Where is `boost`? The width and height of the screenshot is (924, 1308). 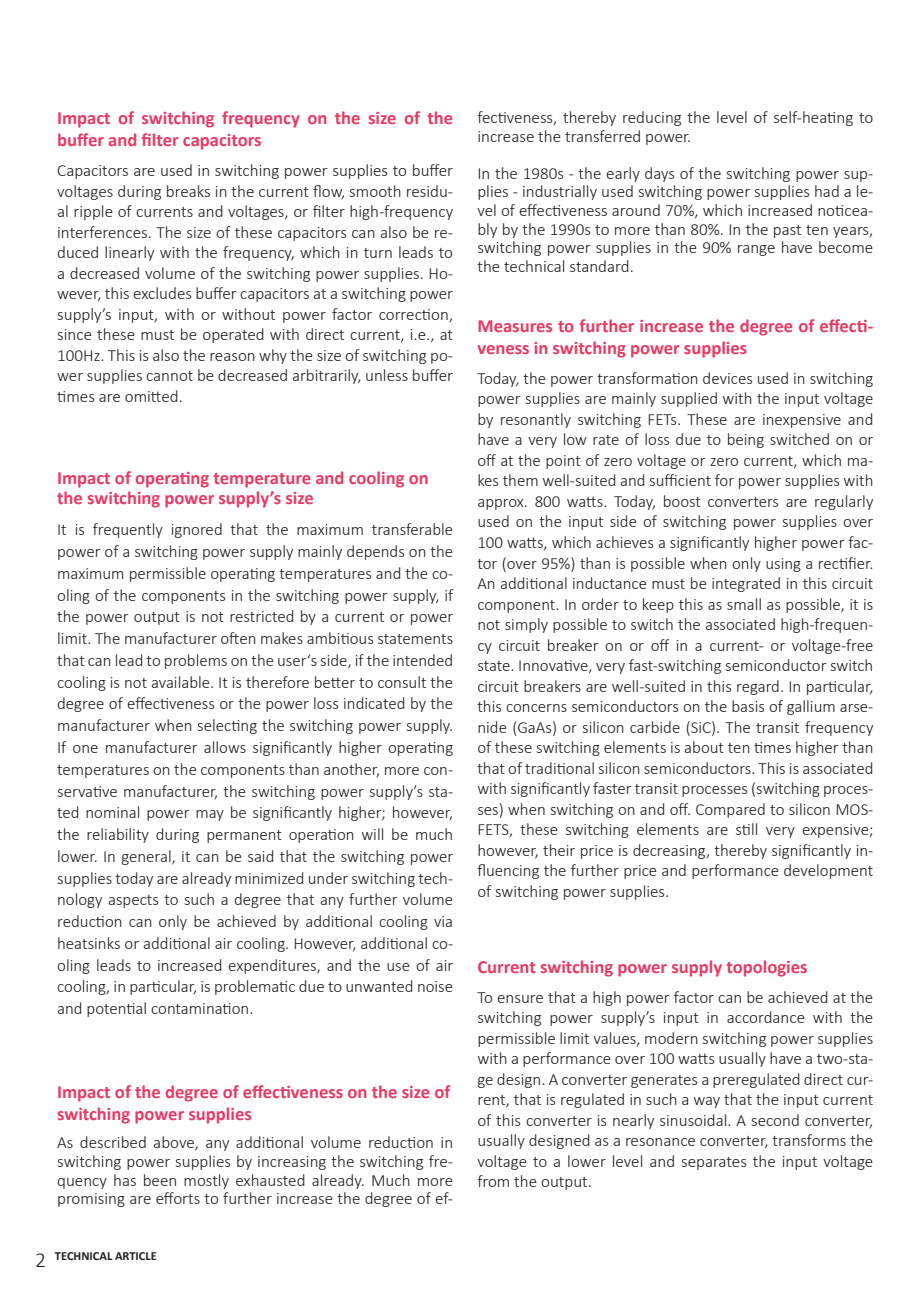 boost is located at coordinates (682, 501).
